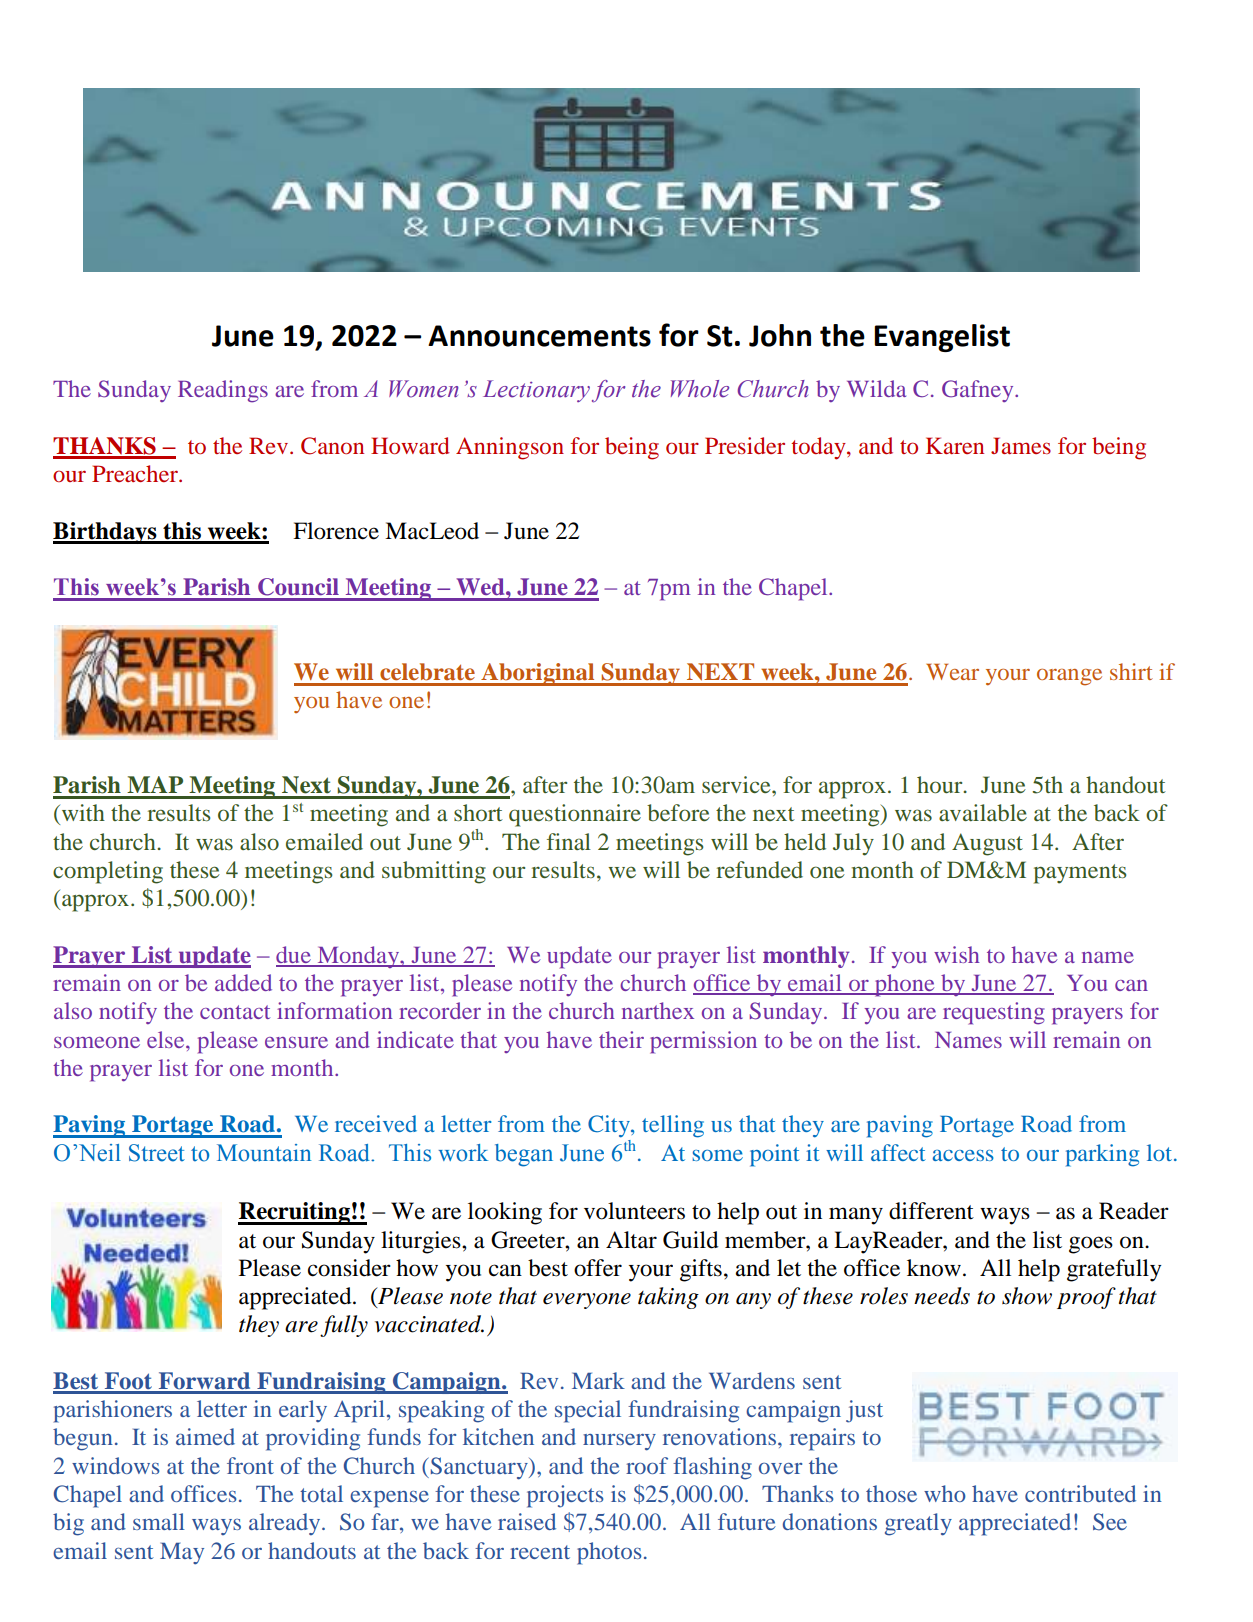  I want to click on Readings, so click(223, 391).
